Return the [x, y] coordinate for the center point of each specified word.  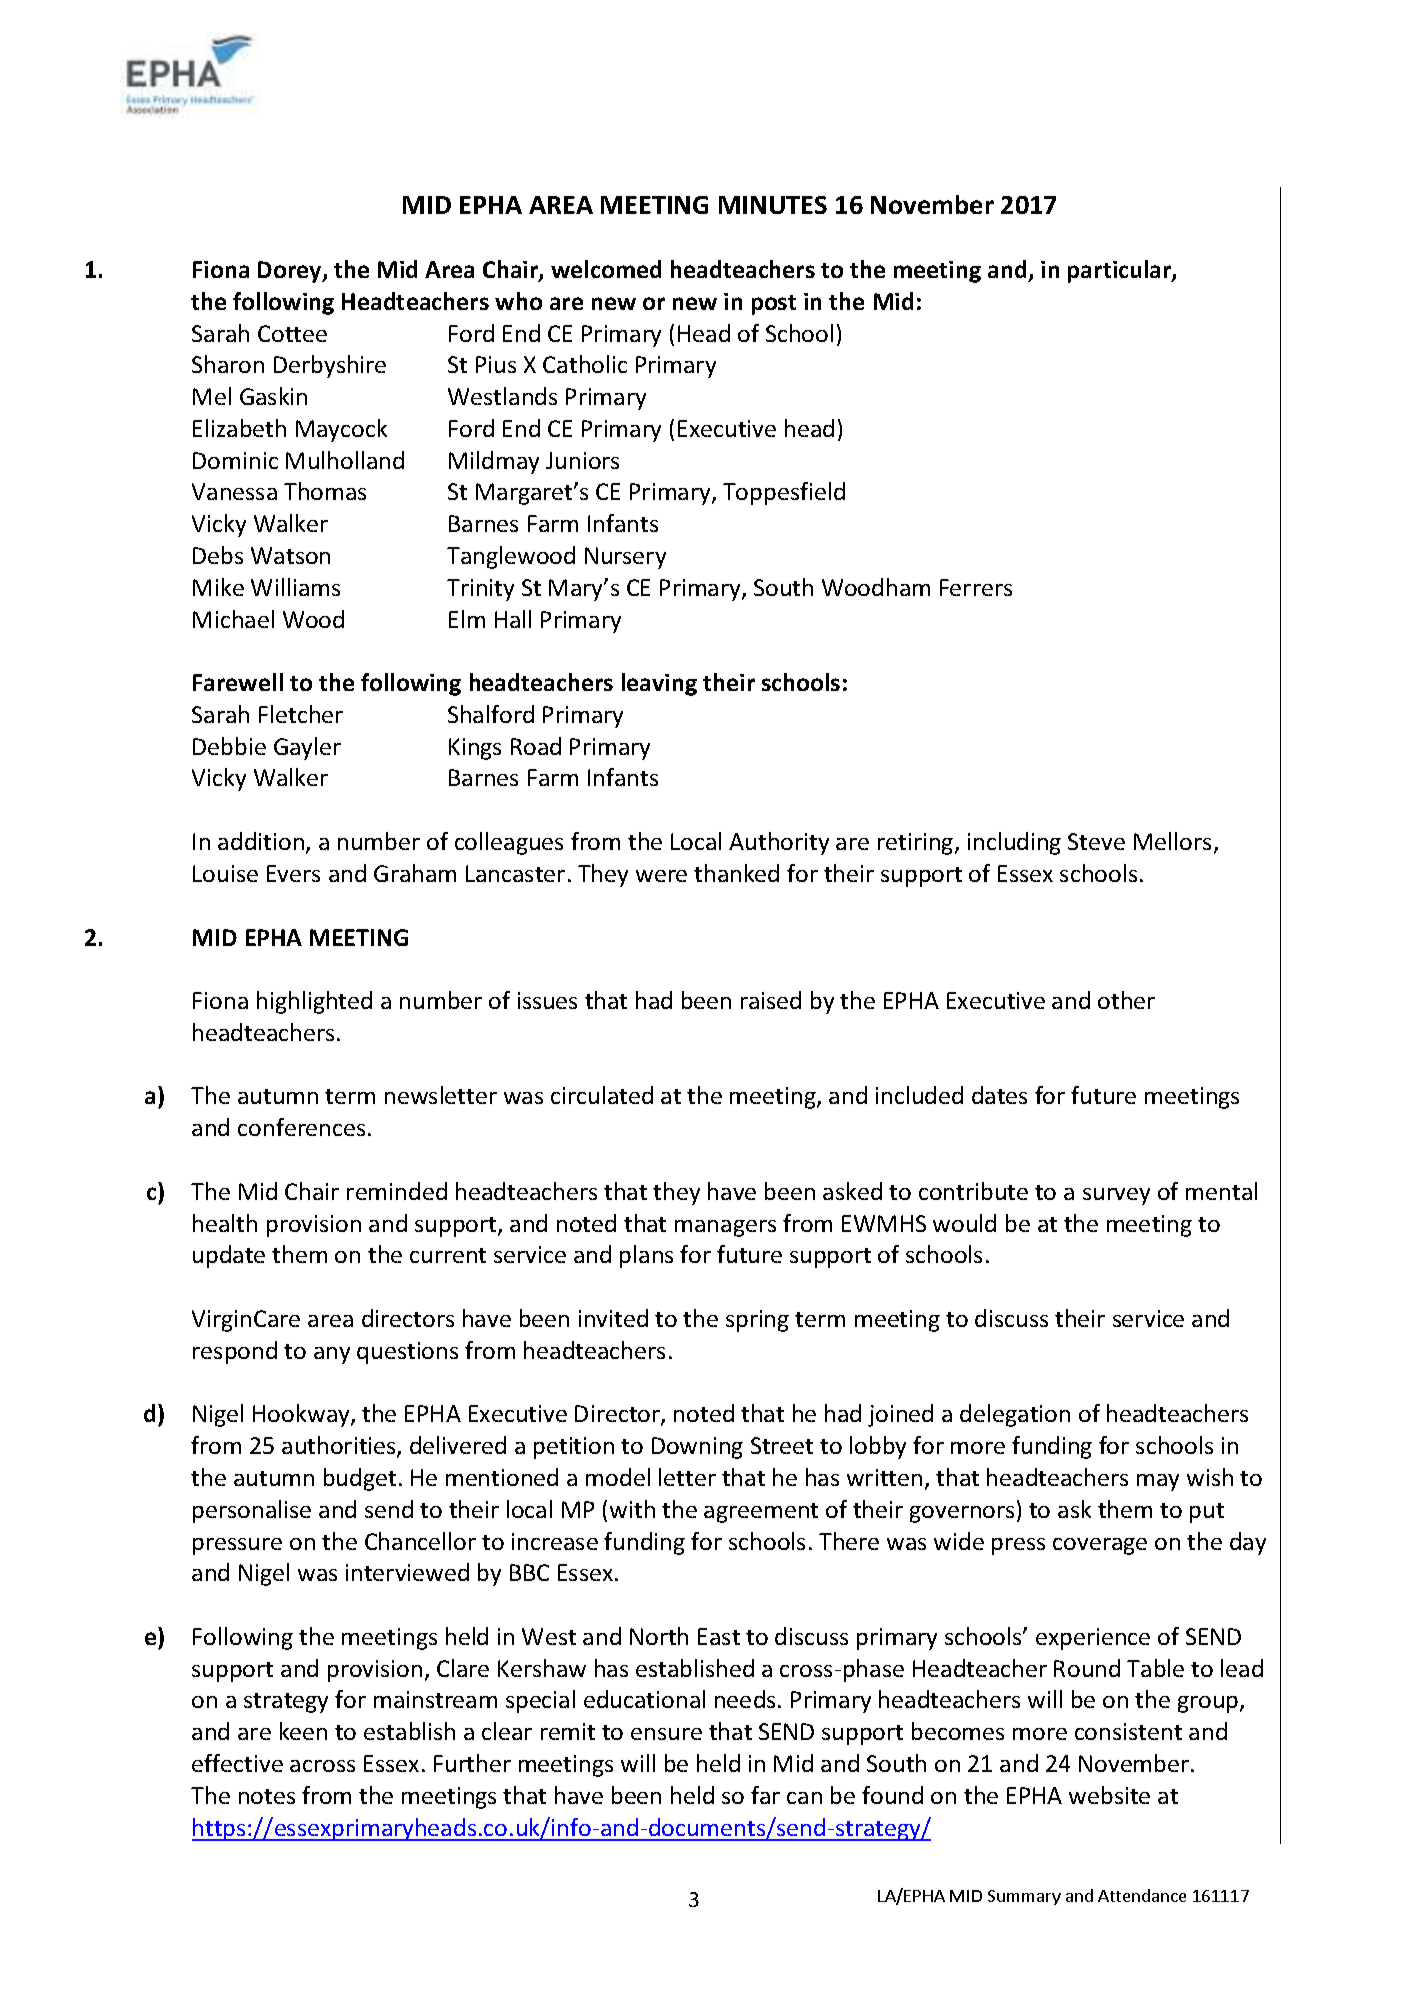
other [1126, 1000]
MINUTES [773, 205]
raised [771, 1000]
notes [267, 1796]
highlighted [314, 1002]
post [774, 305]
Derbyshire [330, 366]
